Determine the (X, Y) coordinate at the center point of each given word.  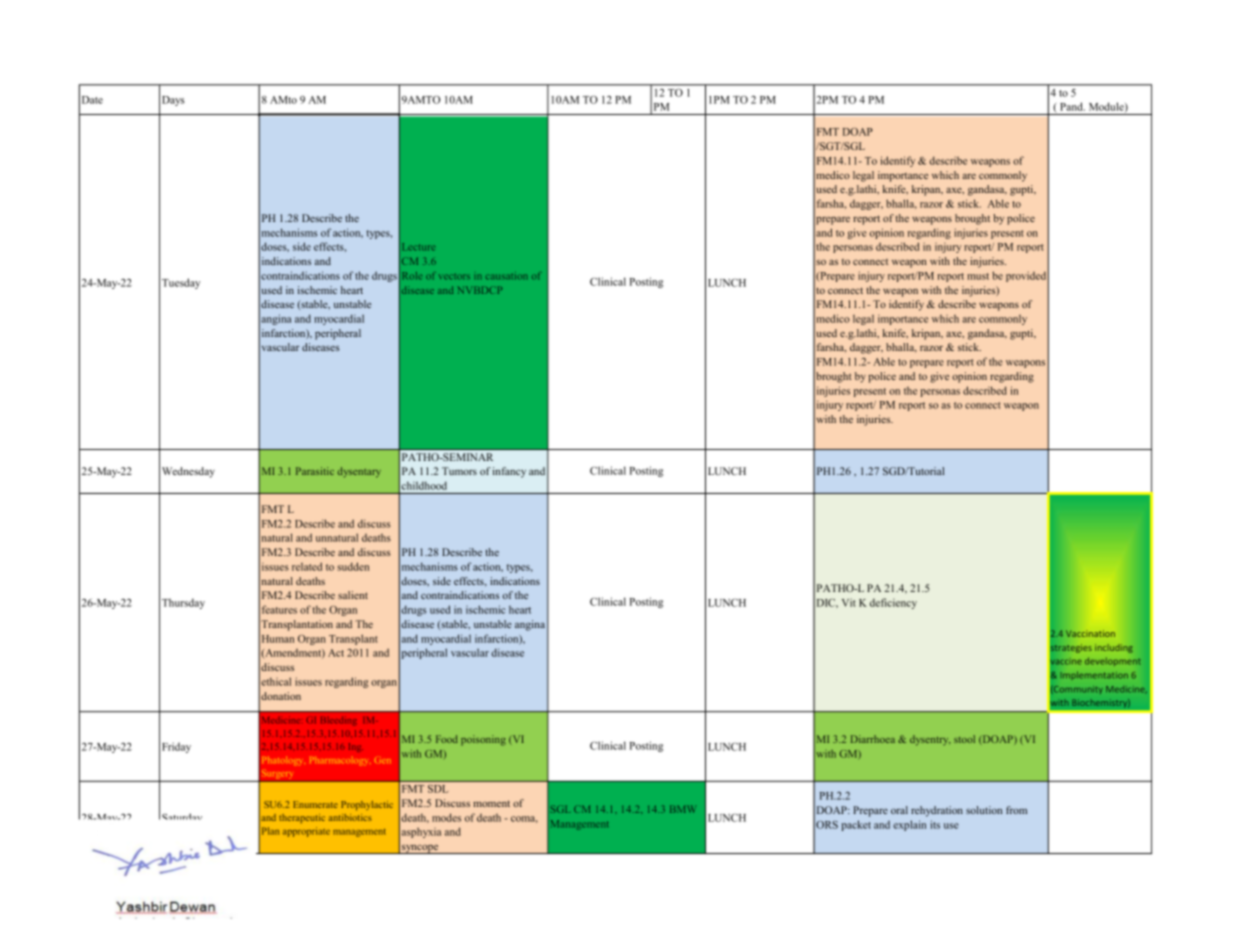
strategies (1071, 648)
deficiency (893, 603)
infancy (509, 472)
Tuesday (181, 283)
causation (506, 276)
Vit (849, 602)
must (978, 276)
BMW (682, 809)
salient (353, 595)
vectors (454, 277)
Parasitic (315, 471)
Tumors (459, 471)
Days (173, 101)
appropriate (306, 832)
